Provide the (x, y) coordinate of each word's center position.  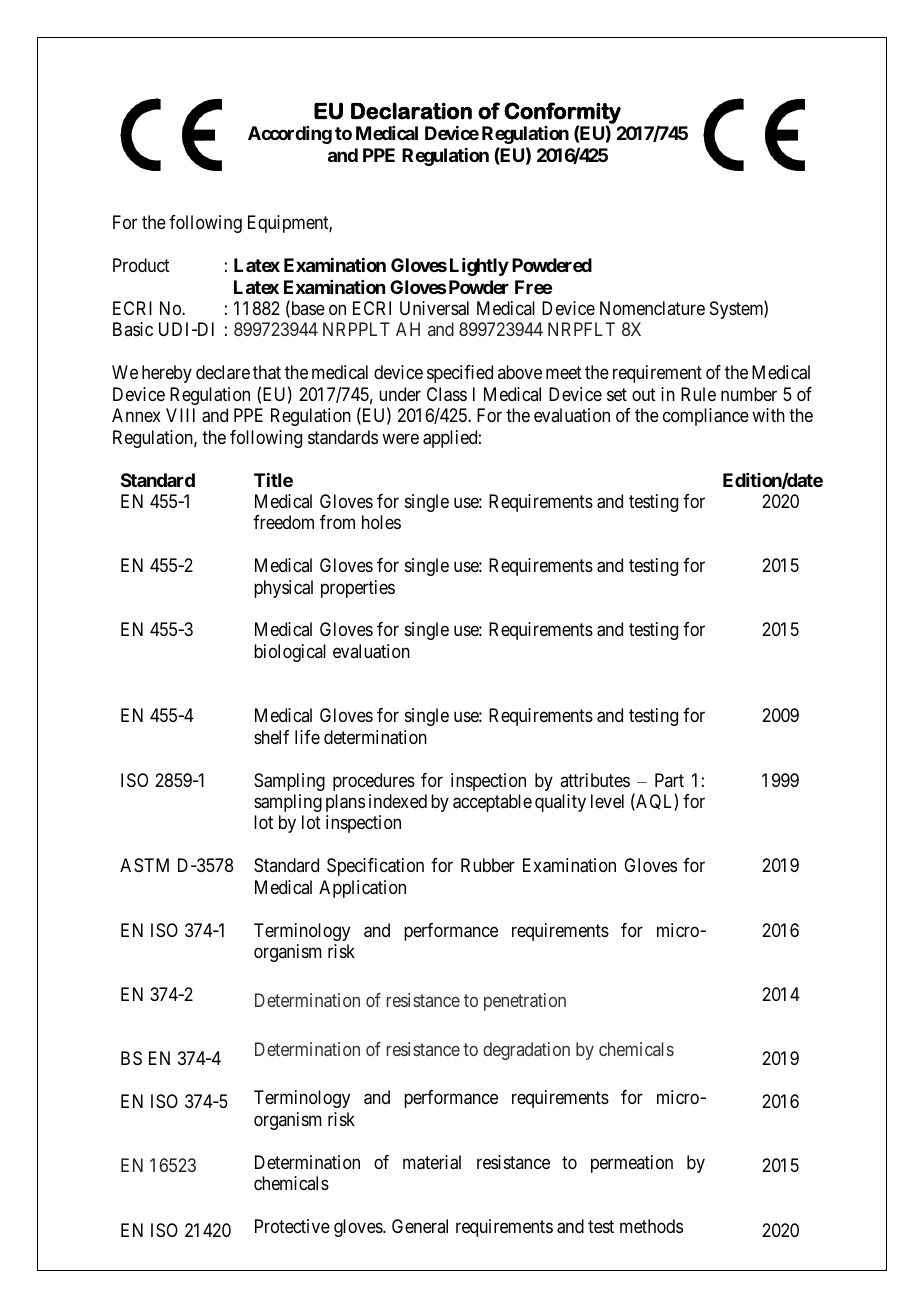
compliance (706, 417)
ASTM (144, 865)
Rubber (488, 865)
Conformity (562, 114)
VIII (180, 415)
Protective (292, 1226)
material (432, 1162)
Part (669, 780)
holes (381, 522)
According (290, 135)
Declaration (411, 111)
